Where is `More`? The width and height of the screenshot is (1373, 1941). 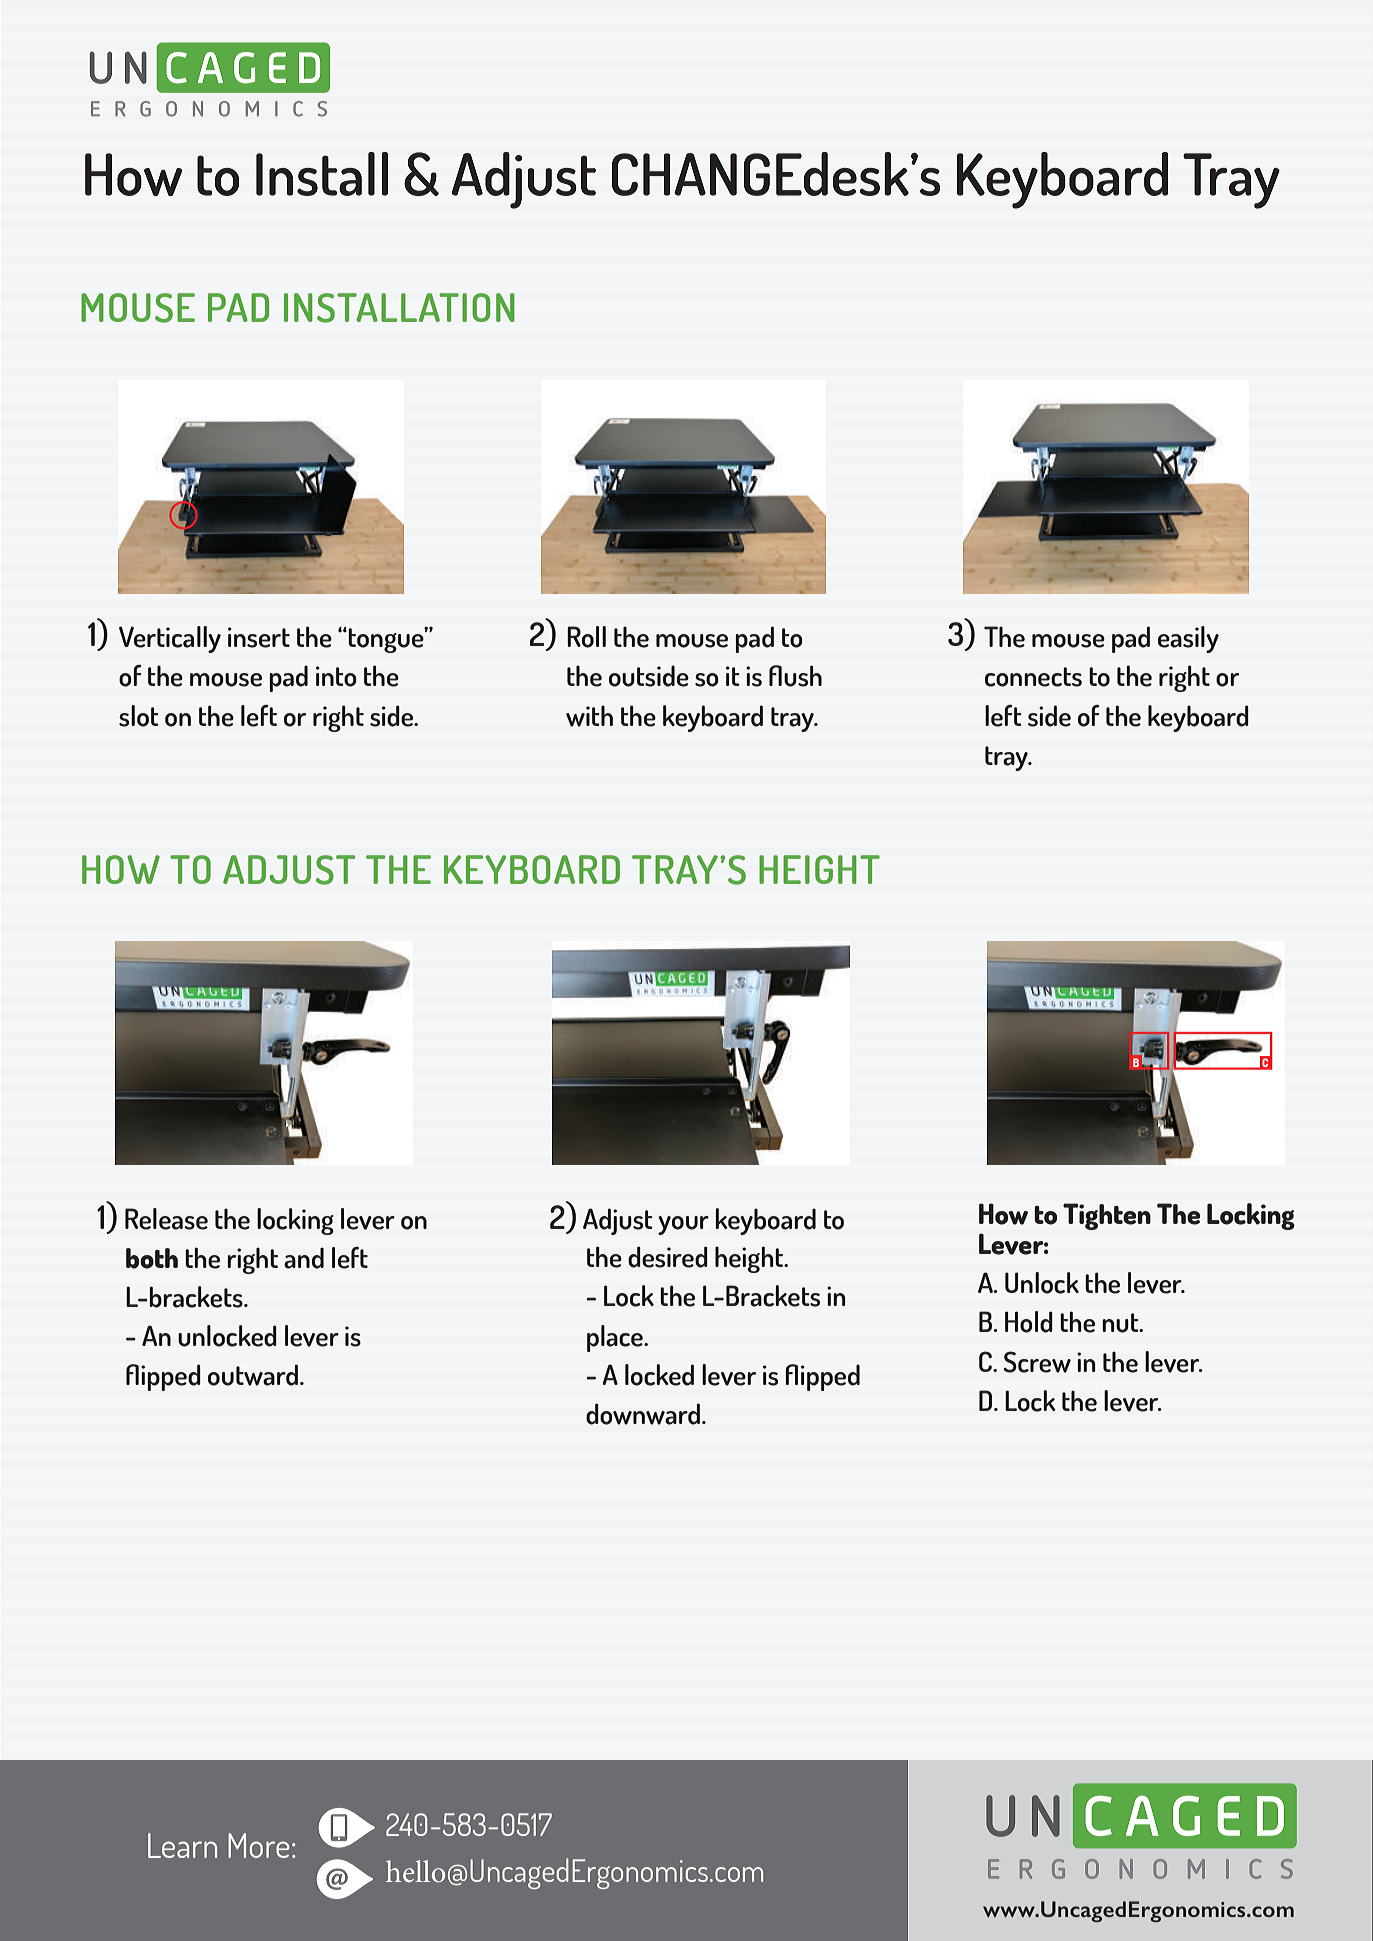
More is located at coordinates (259, 1845).
